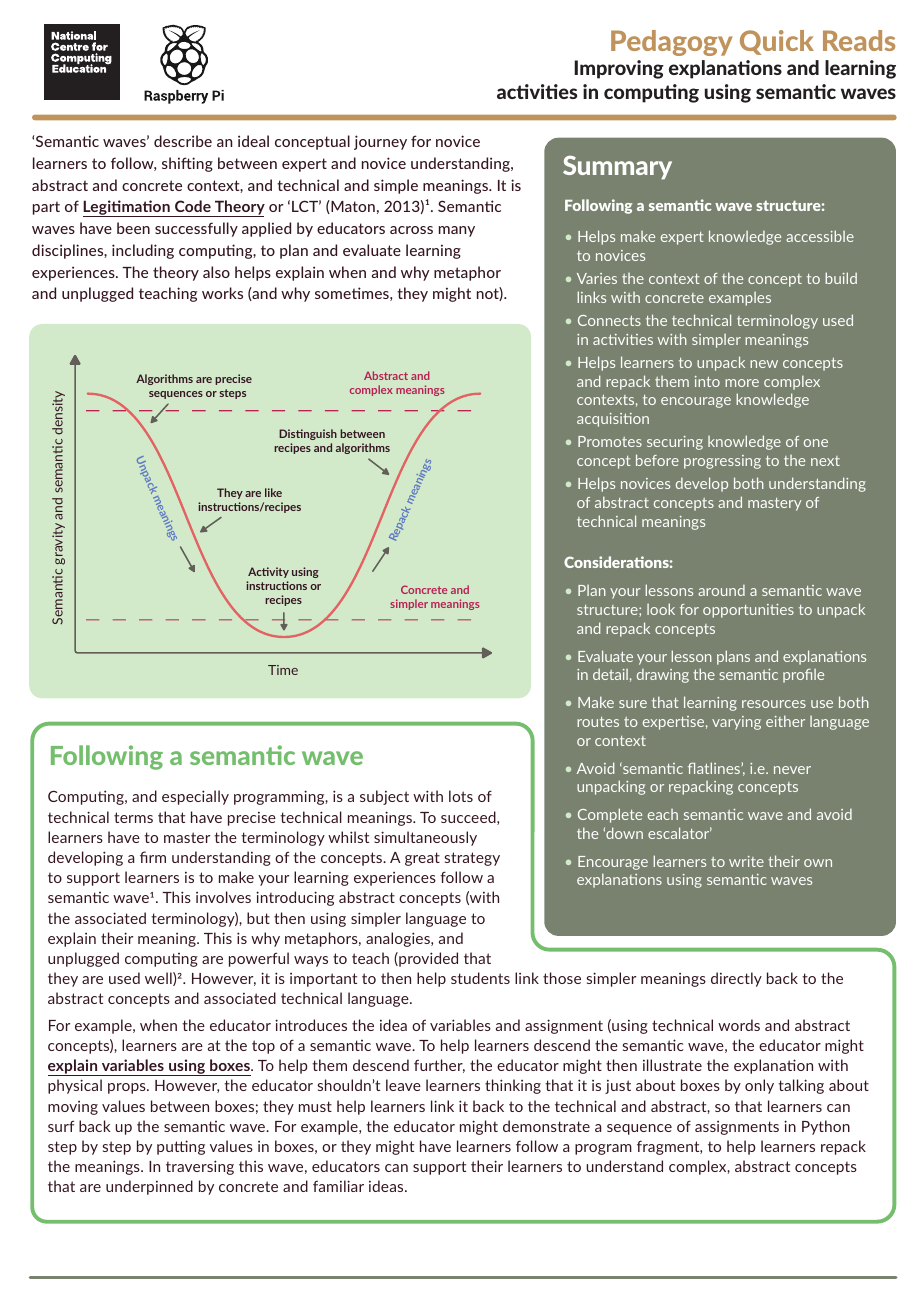  Describe the element at coordinates (380, 142) in the page. I see `journey` at that location.
